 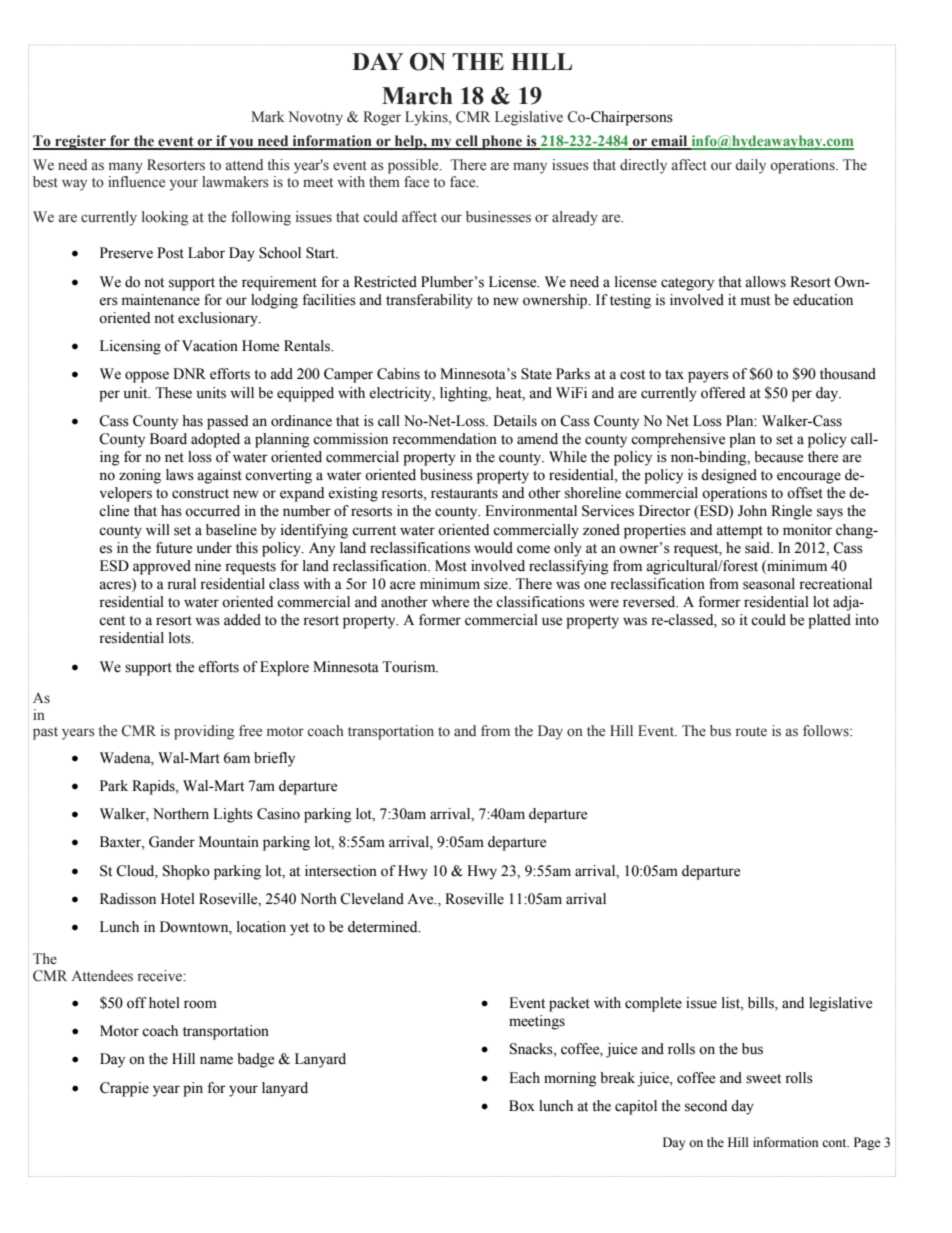 I want to click on seasonal, so click(x=769, y=584).
